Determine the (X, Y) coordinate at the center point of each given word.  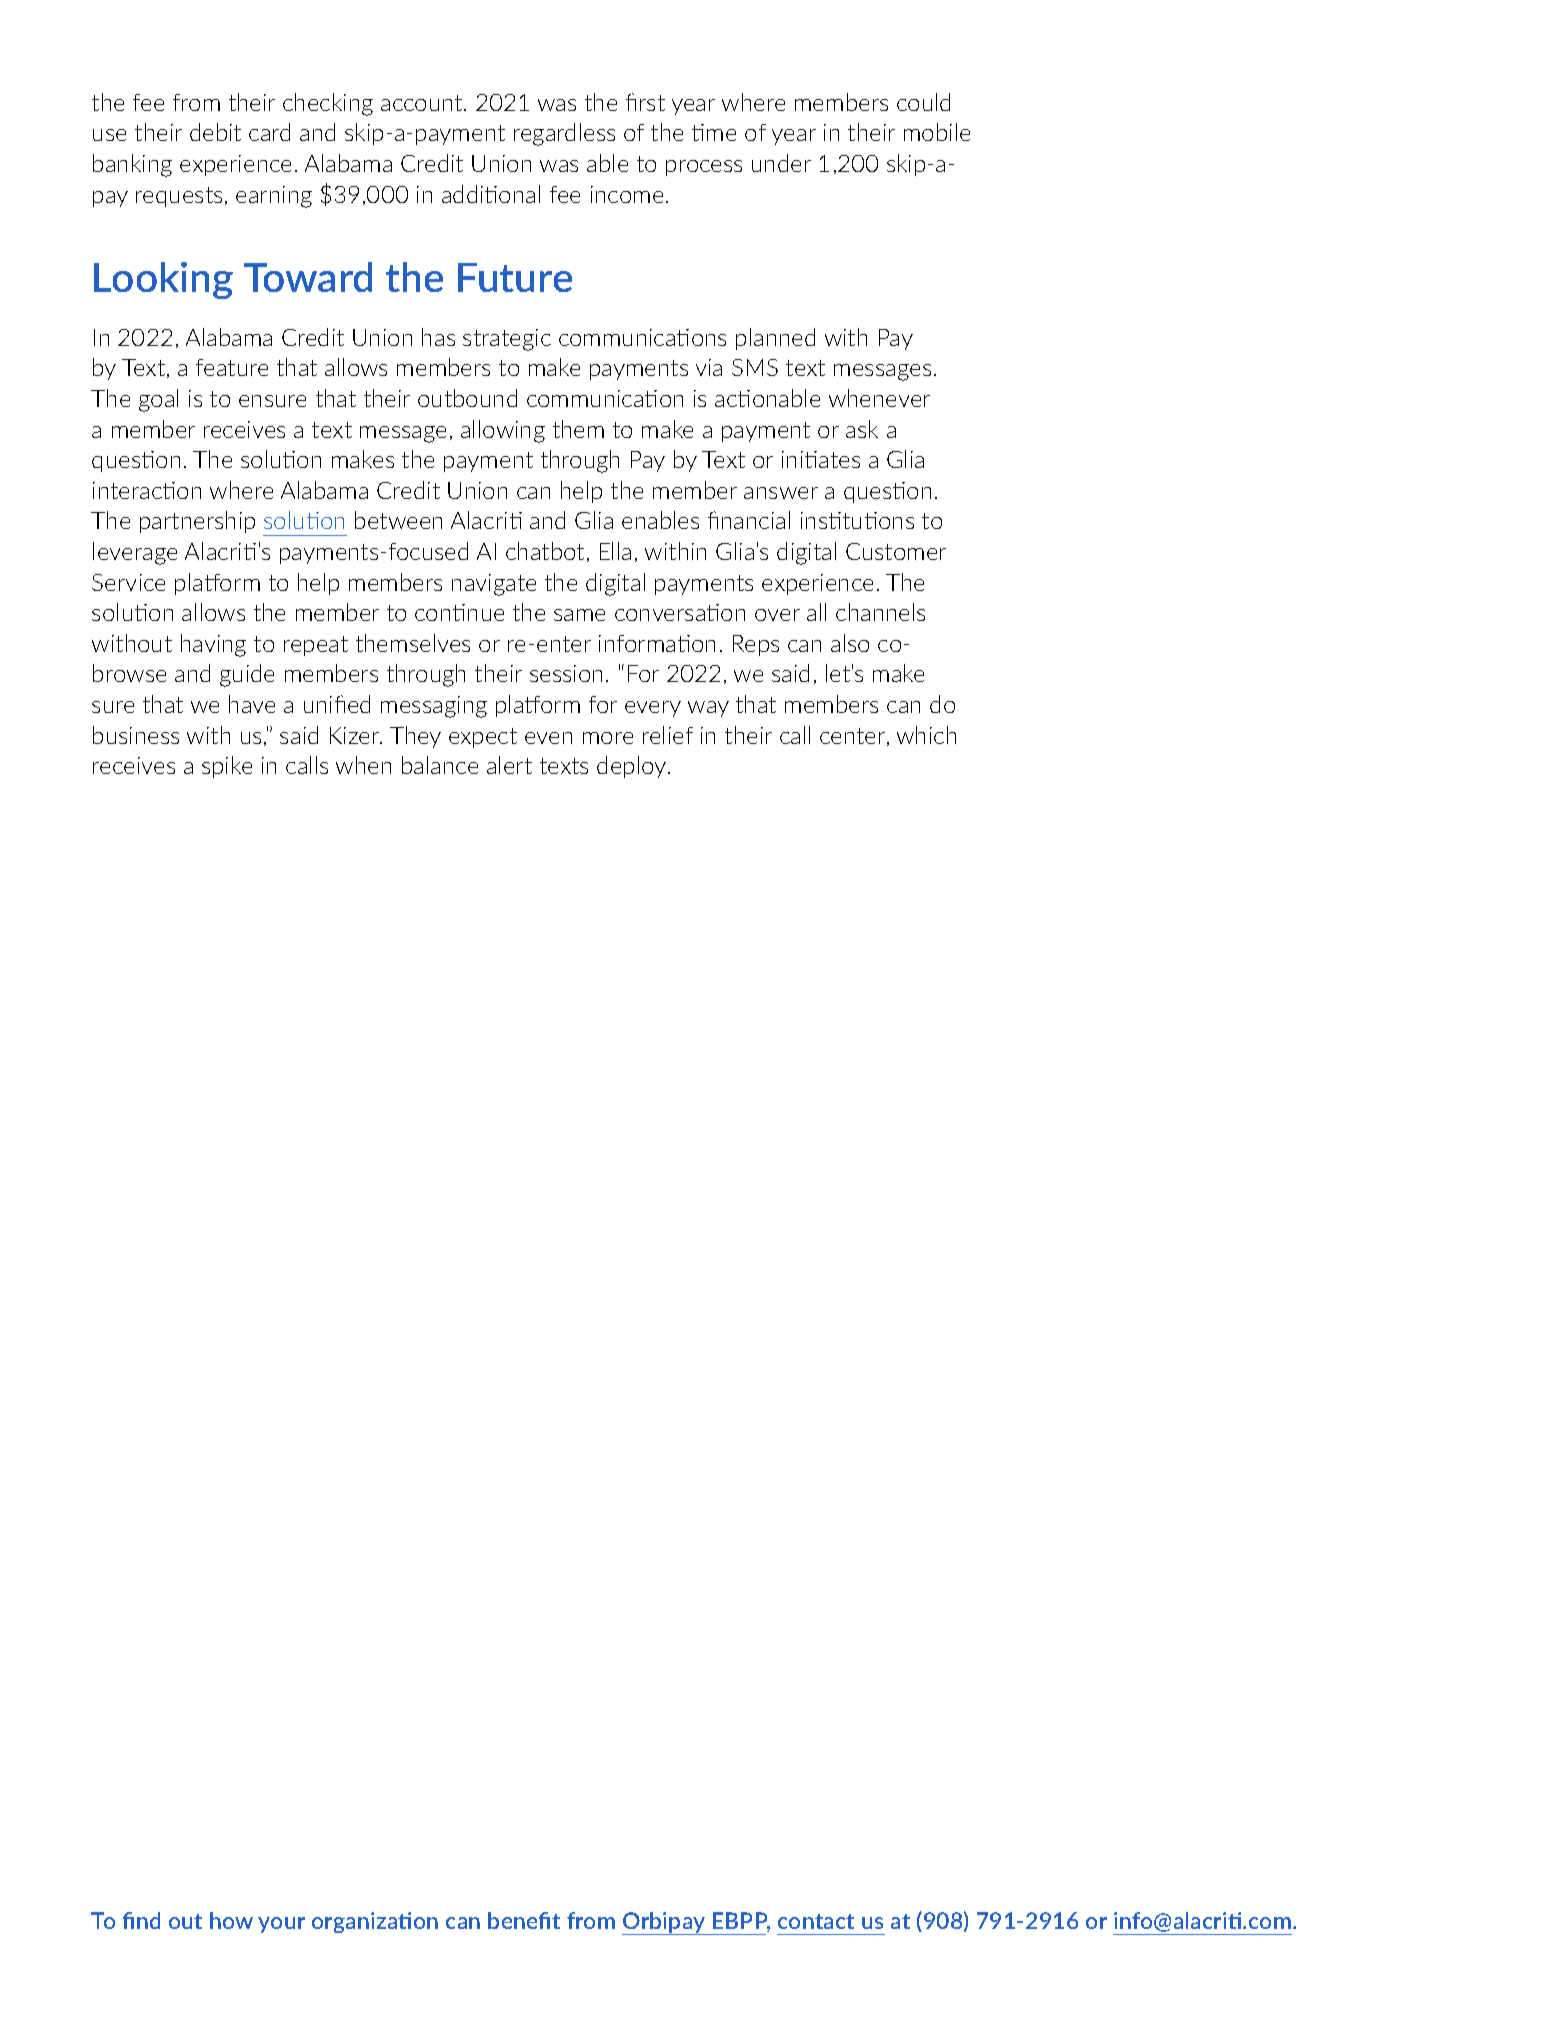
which (926, 735)
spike (227, 767)
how (231, 1920)
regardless (564, 134)
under (781, 163)
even (548, 738)
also (850, 643)
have (252, 704)
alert (509, 765)
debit (215, 132)
